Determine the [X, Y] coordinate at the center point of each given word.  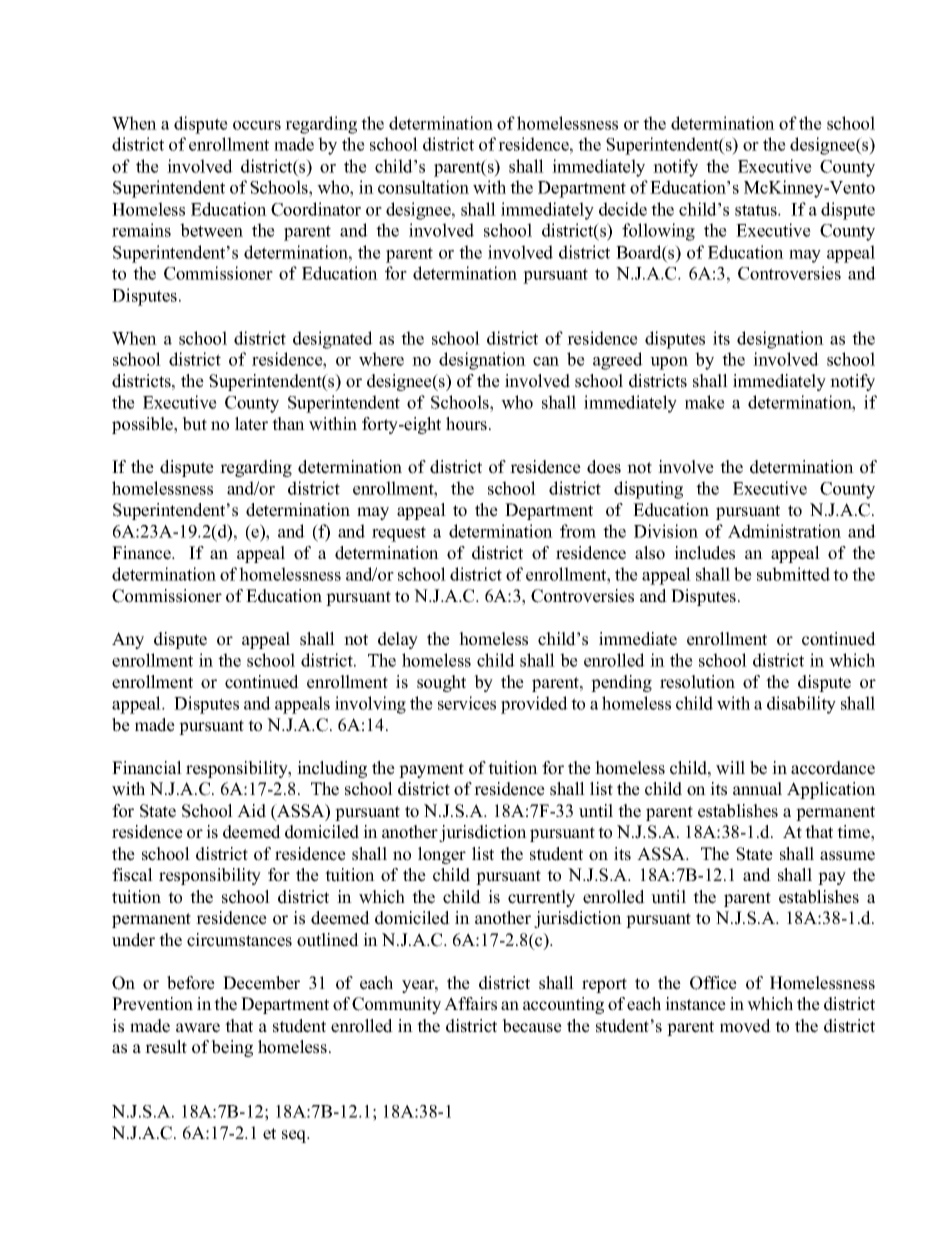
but [194, 424]
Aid [251, 811]
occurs [257, 125]
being [232, 1048]
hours [468, 424]
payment [431, 770]
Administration [784, 531]
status [757, 210]
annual [757, 789]
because [532, 1026]
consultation [423, 187]
